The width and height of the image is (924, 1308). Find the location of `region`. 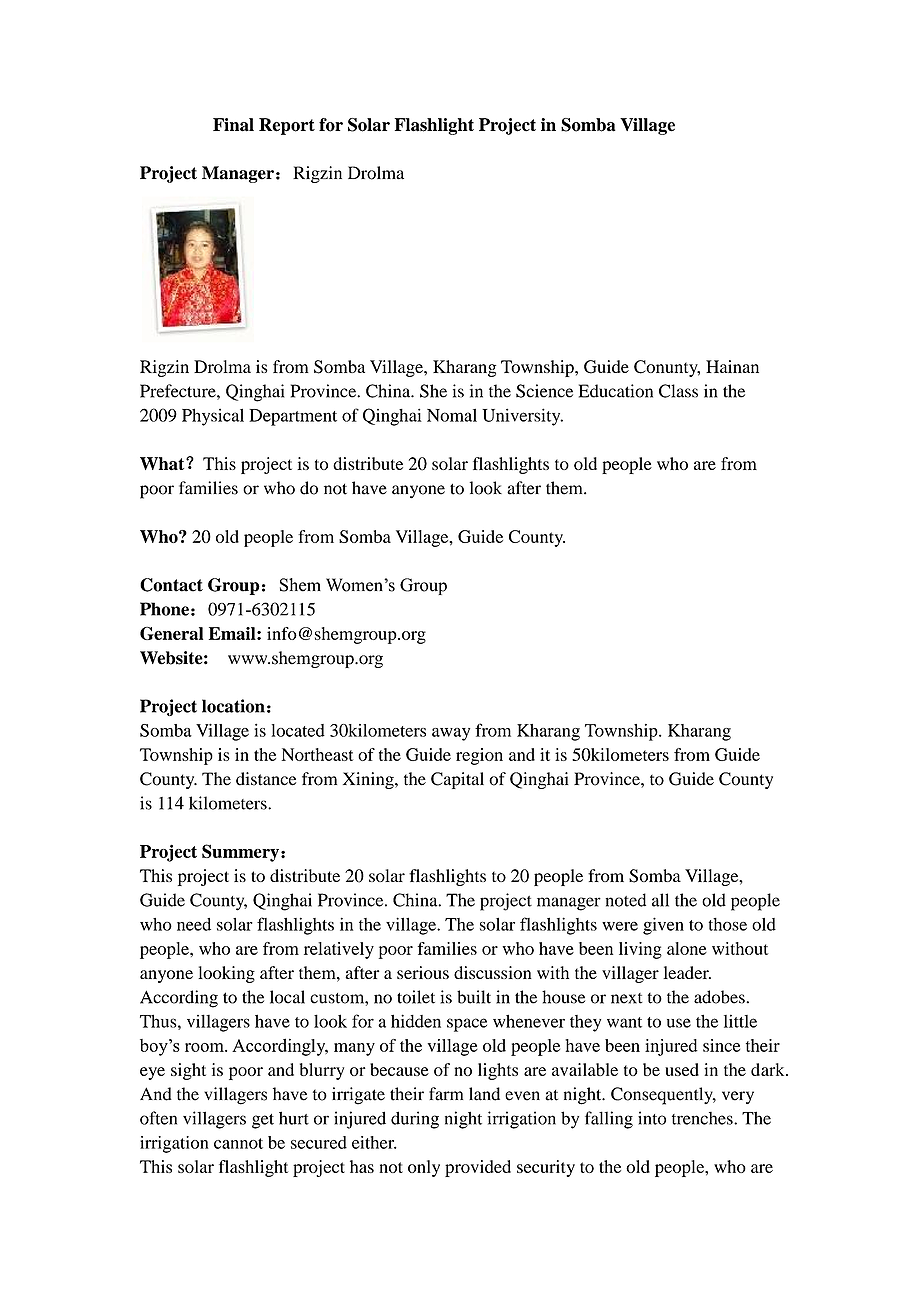

region is located at coordinates (479, 756).
